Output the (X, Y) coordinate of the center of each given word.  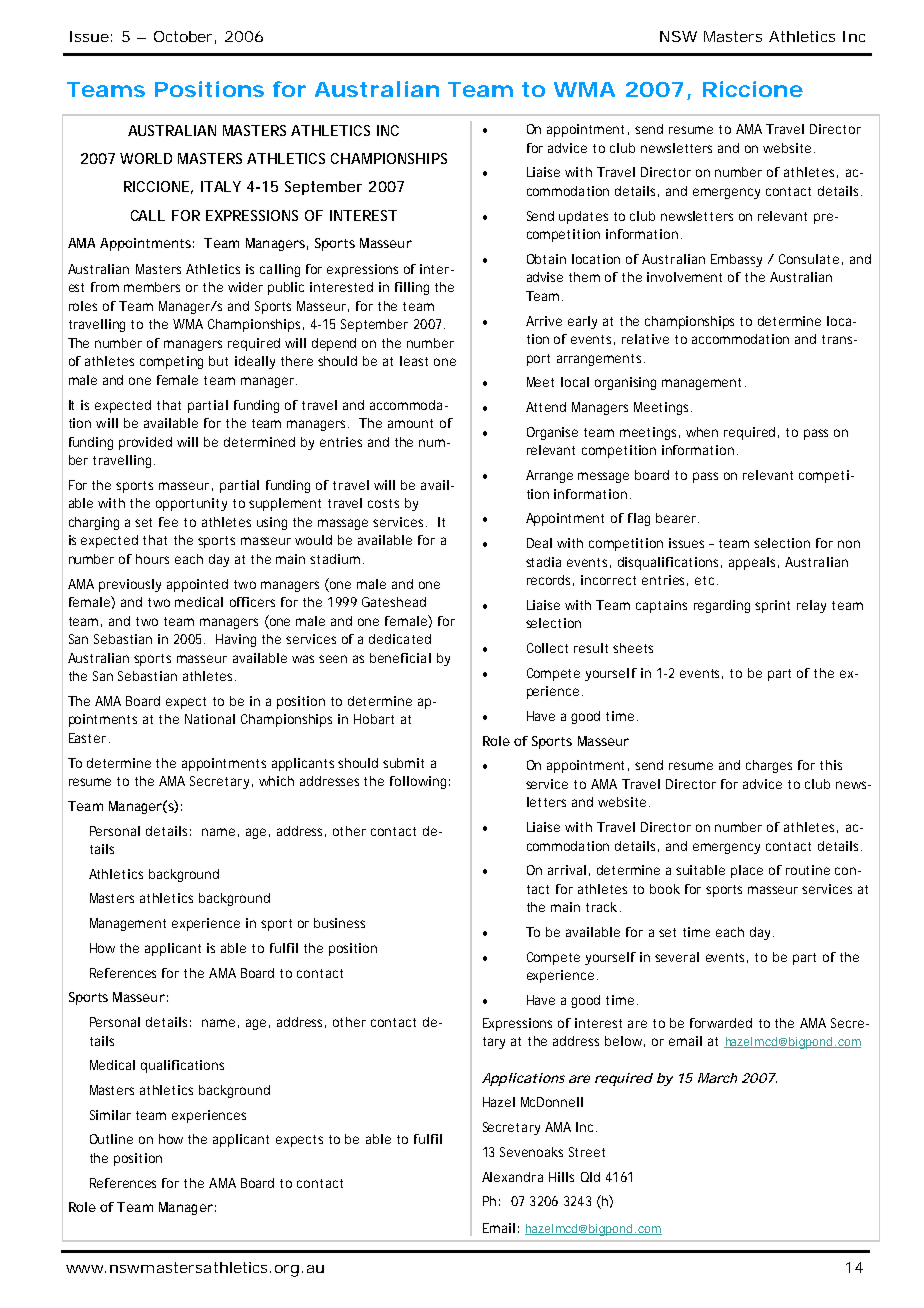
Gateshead (394, 602)
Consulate (811, 259)
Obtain (546, 259)
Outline (111, 1139)
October (185, 37)
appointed (197, 585)
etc (706, 580)
